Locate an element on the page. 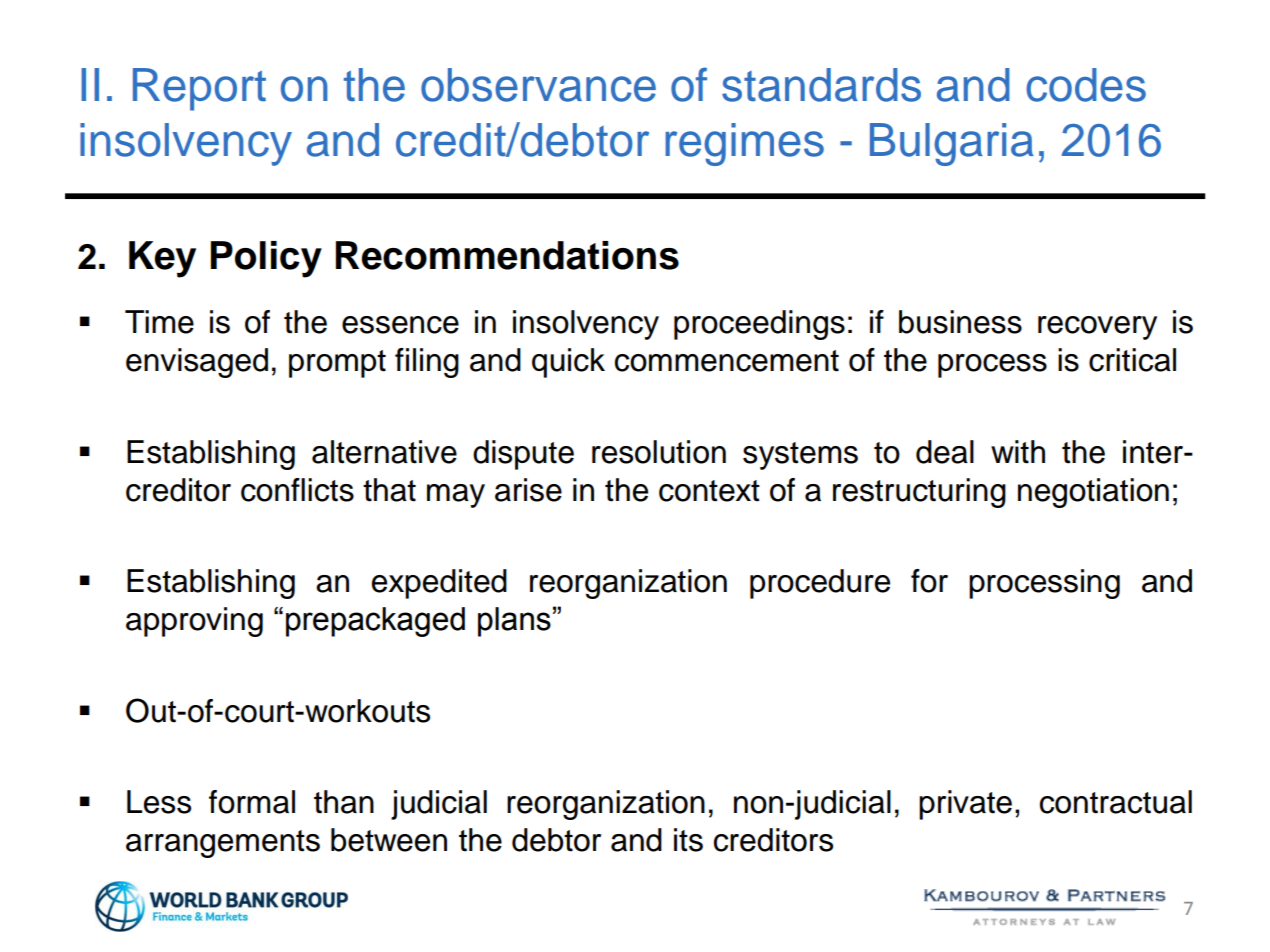  procedure is located at coordinates (820, 584).
